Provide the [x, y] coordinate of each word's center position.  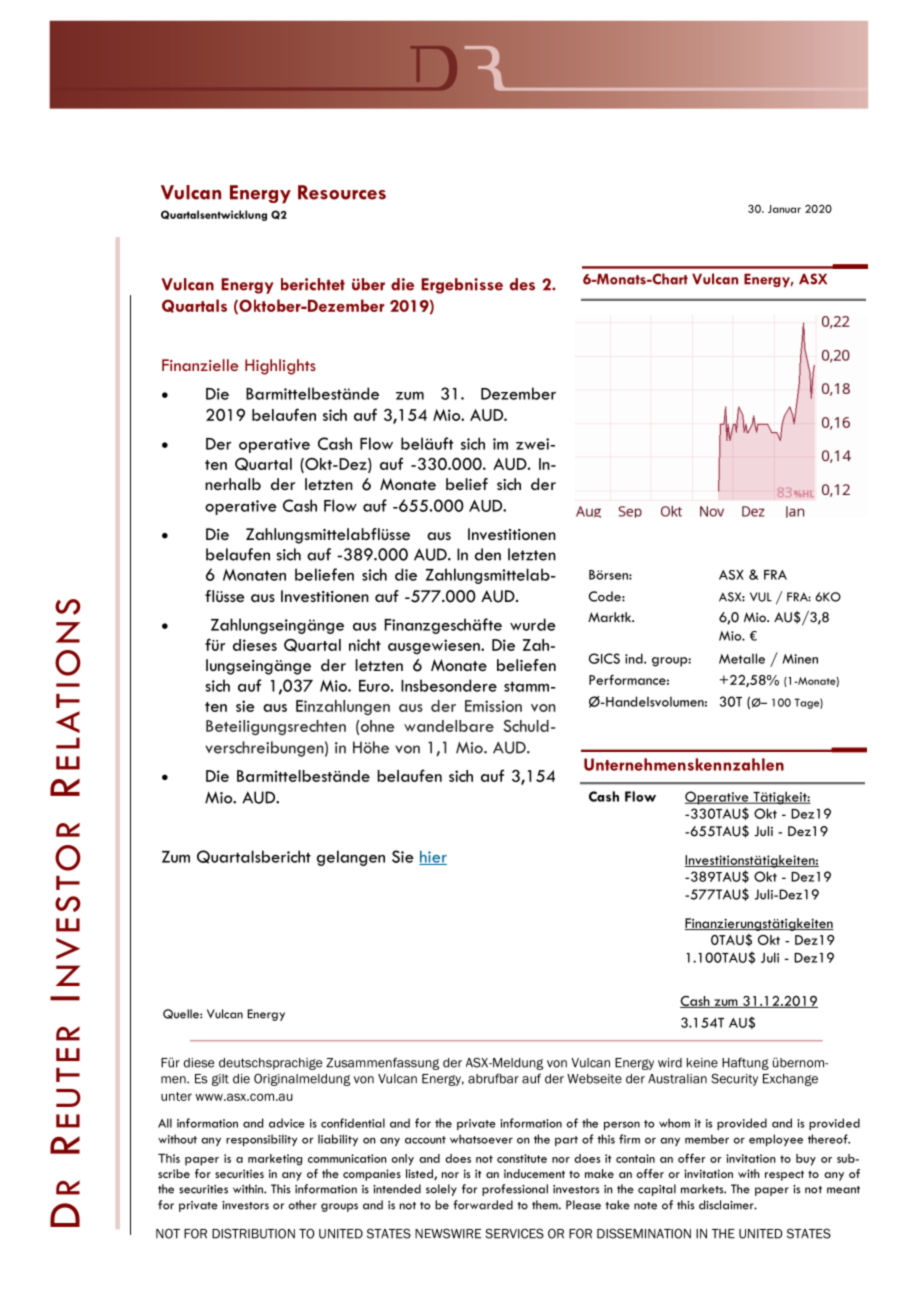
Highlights [280, 367]
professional [515, 1190]
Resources [342, 192]
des [522, 284]
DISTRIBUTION [253, 1233]
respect [784, 1175]
